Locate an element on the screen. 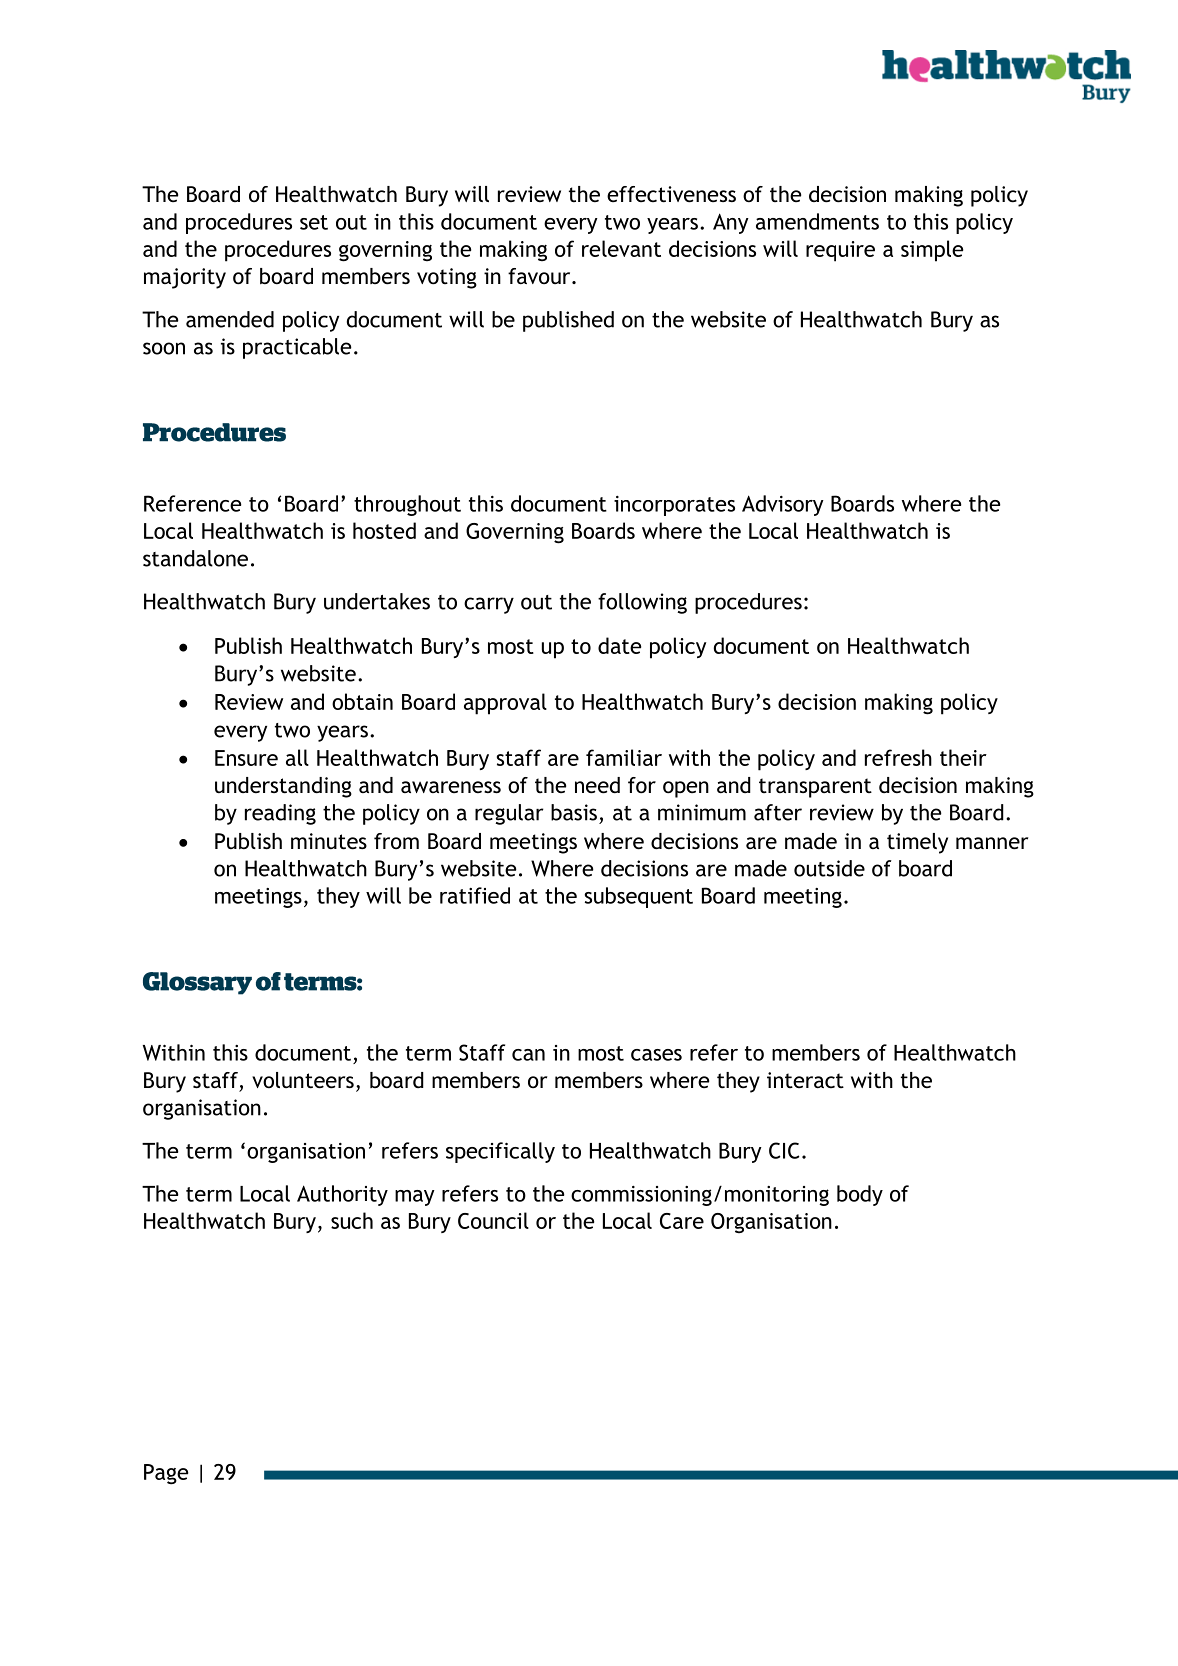 The image size is (1178, 1666). Council is located at coordinates (493, 1220).
